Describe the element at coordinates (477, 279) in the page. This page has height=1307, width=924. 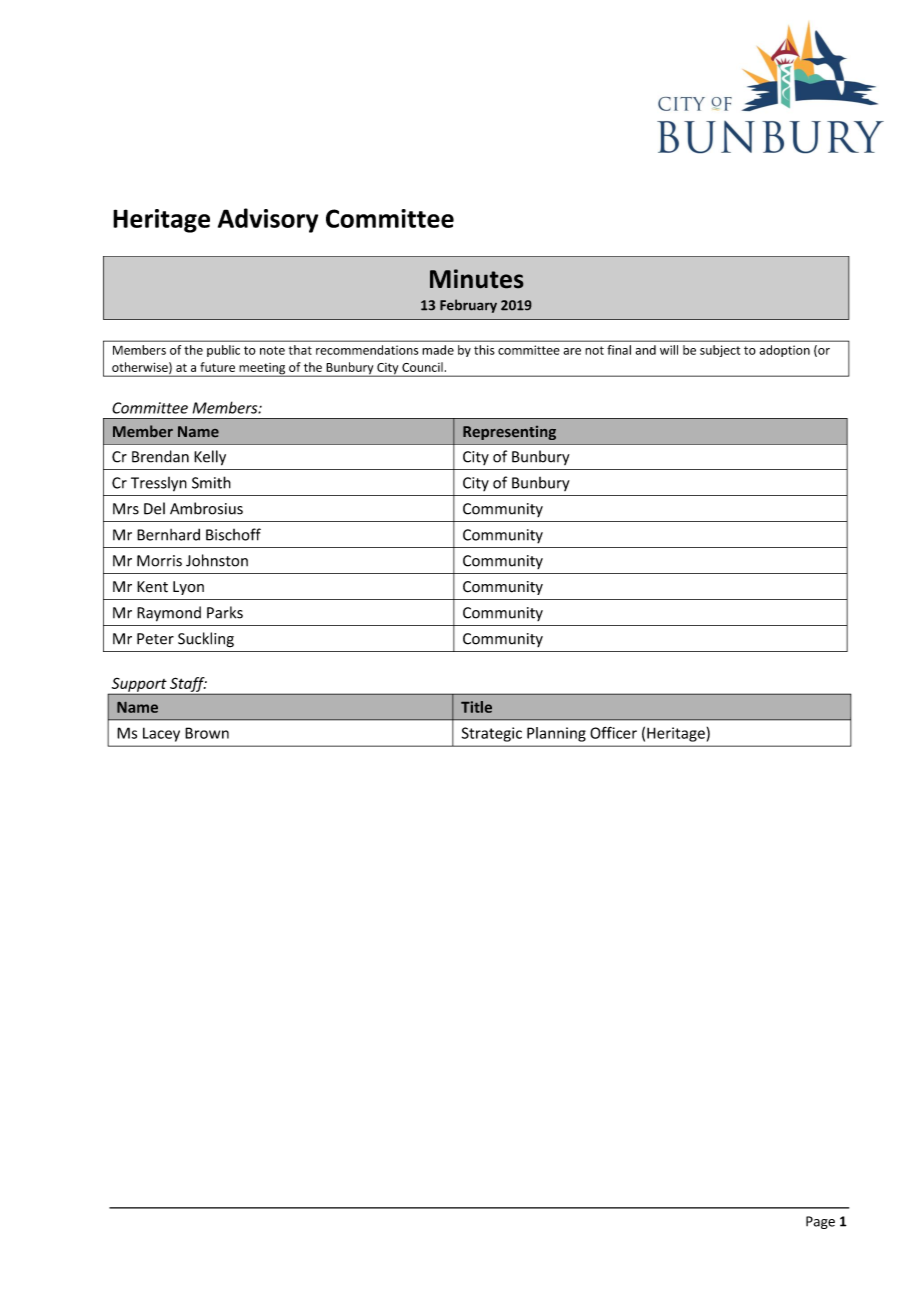
I see `Minutes` at that location.
